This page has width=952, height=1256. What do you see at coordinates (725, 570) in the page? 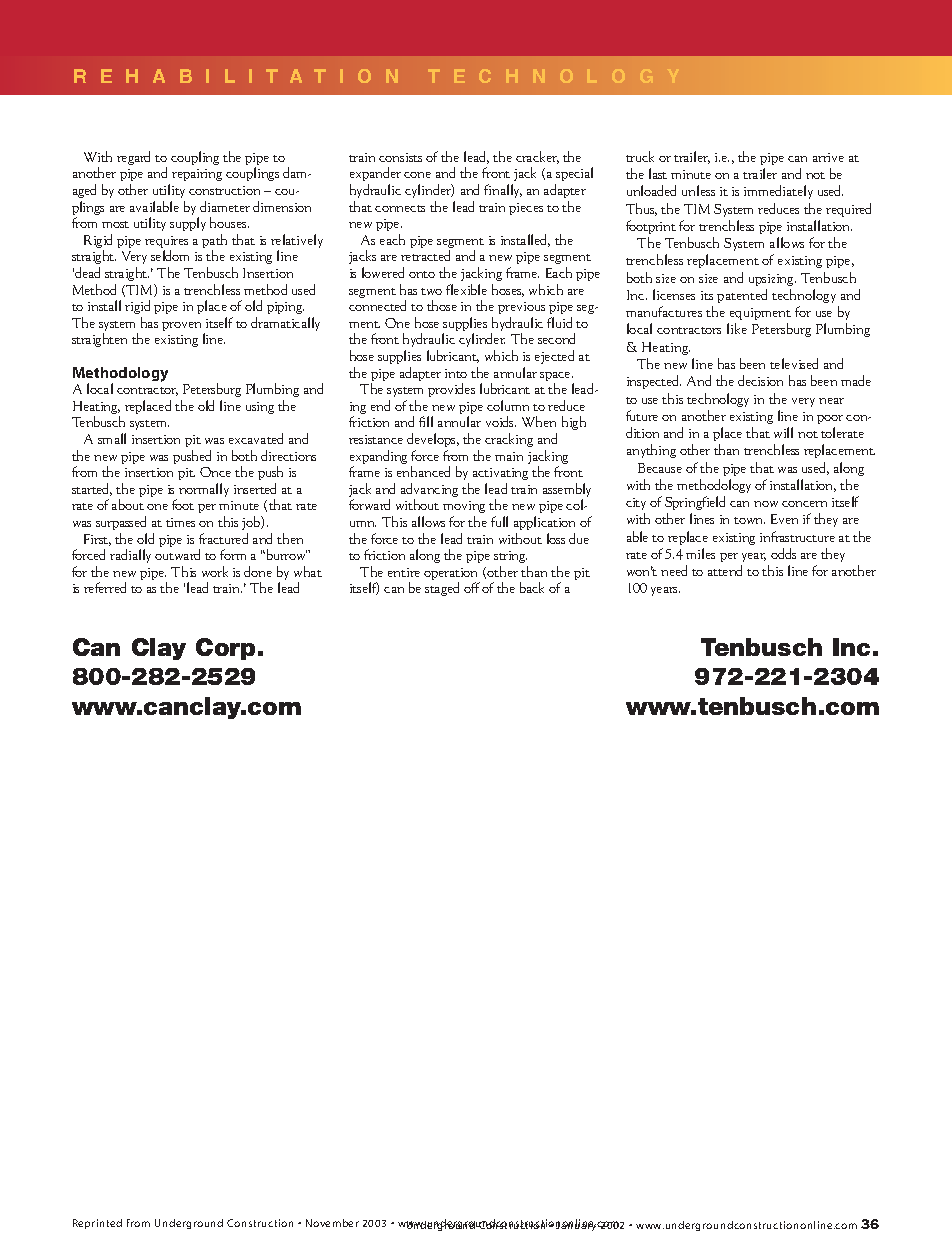
I see `attend` at bounding box center [725, 570].
